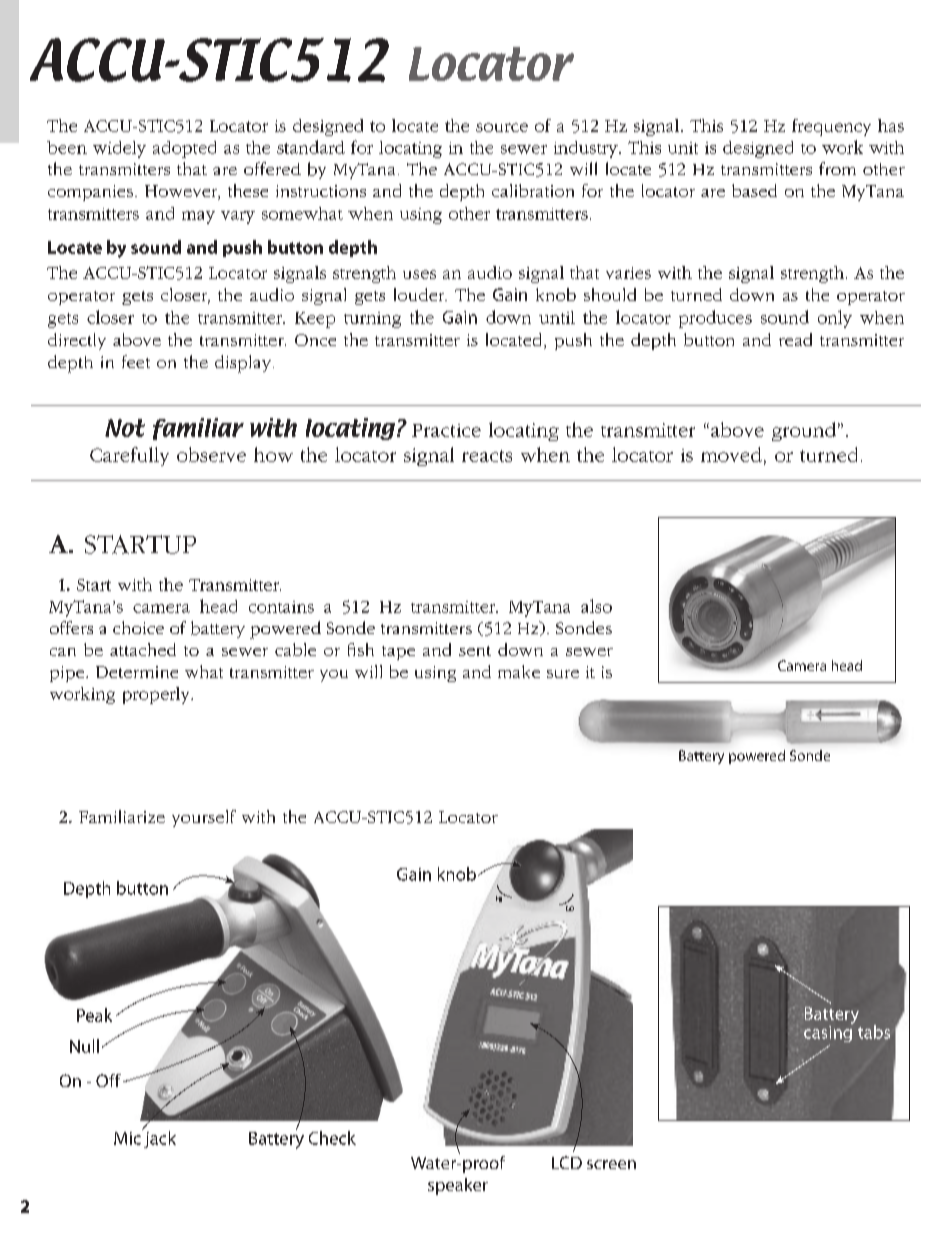 The image size is (952, 1233). I want to click on attached, so click(143, 649).
